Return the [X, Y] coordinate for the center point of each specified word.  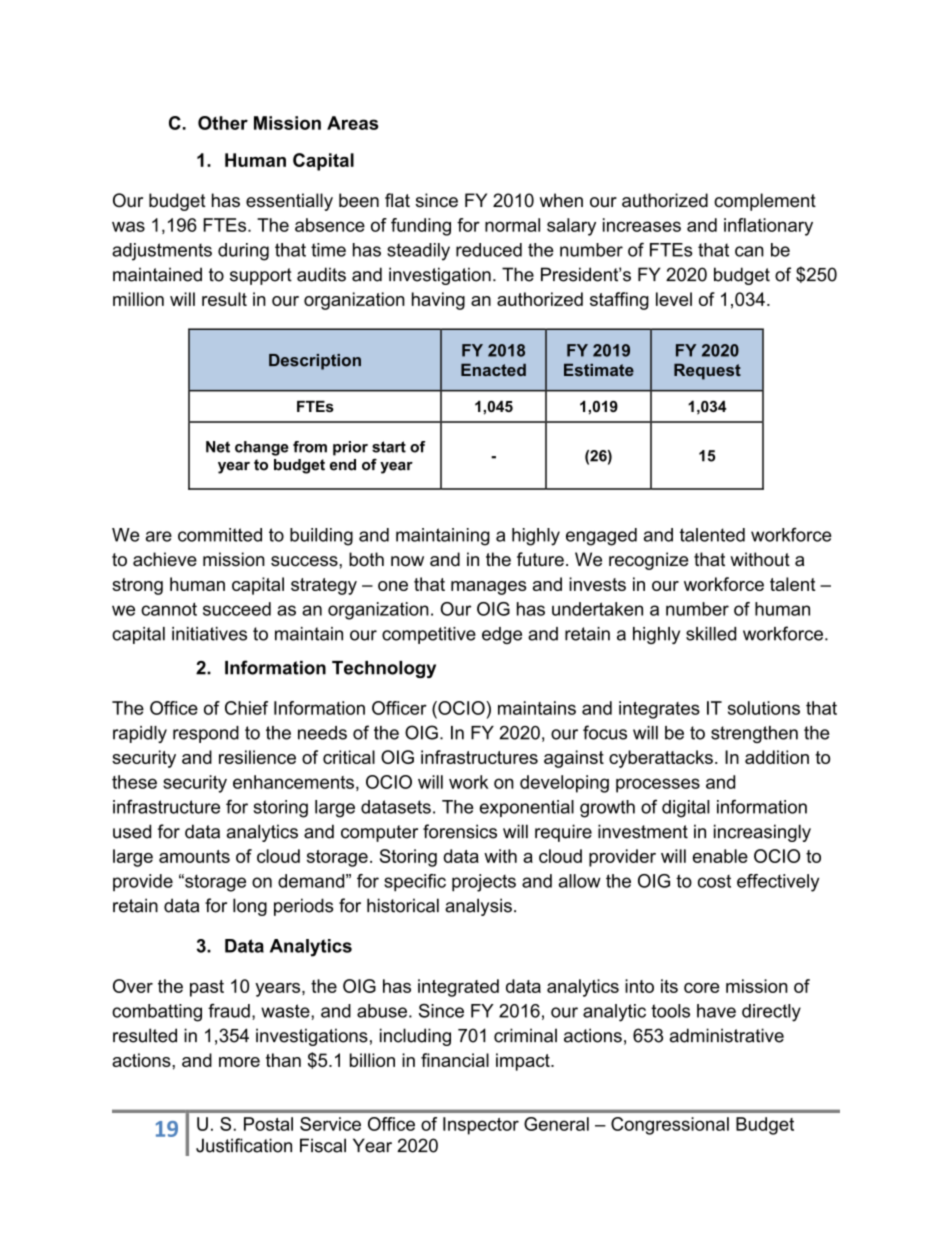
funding [421, 227]
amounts [194, 856]
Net [218, 447]
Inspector [481, 1126]
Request [707, 372]
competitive [429, 635]
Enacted [493, 370]
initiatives [209, 634]
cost [714, 881]
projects [484, 883]
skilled [711, 634]
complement [765, 202]
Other [223, 123]
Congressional [670, 1126]
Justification [244, 1145]
